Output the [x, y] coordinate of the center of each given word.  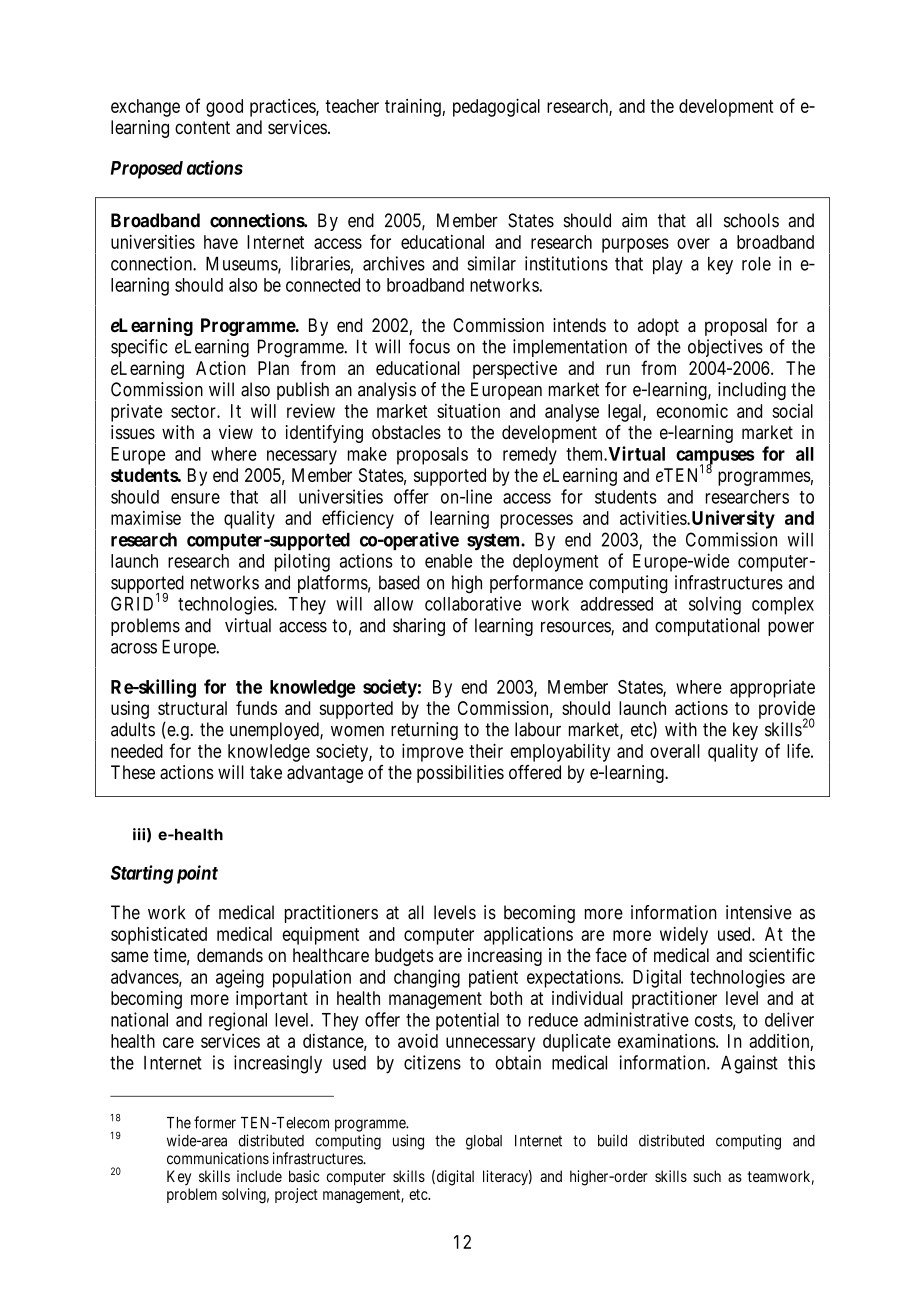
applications [528, 936]
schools [751, 220]
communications [218, 1158]
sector [194, 411]
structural [192, 708]
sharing [419, 627]
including [752, 391]
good [224, 108]
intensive [759, 912]
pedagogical [496, 108]
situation [468, 411]
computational [707, 627]
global [484, 1142]
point [197, 874]
